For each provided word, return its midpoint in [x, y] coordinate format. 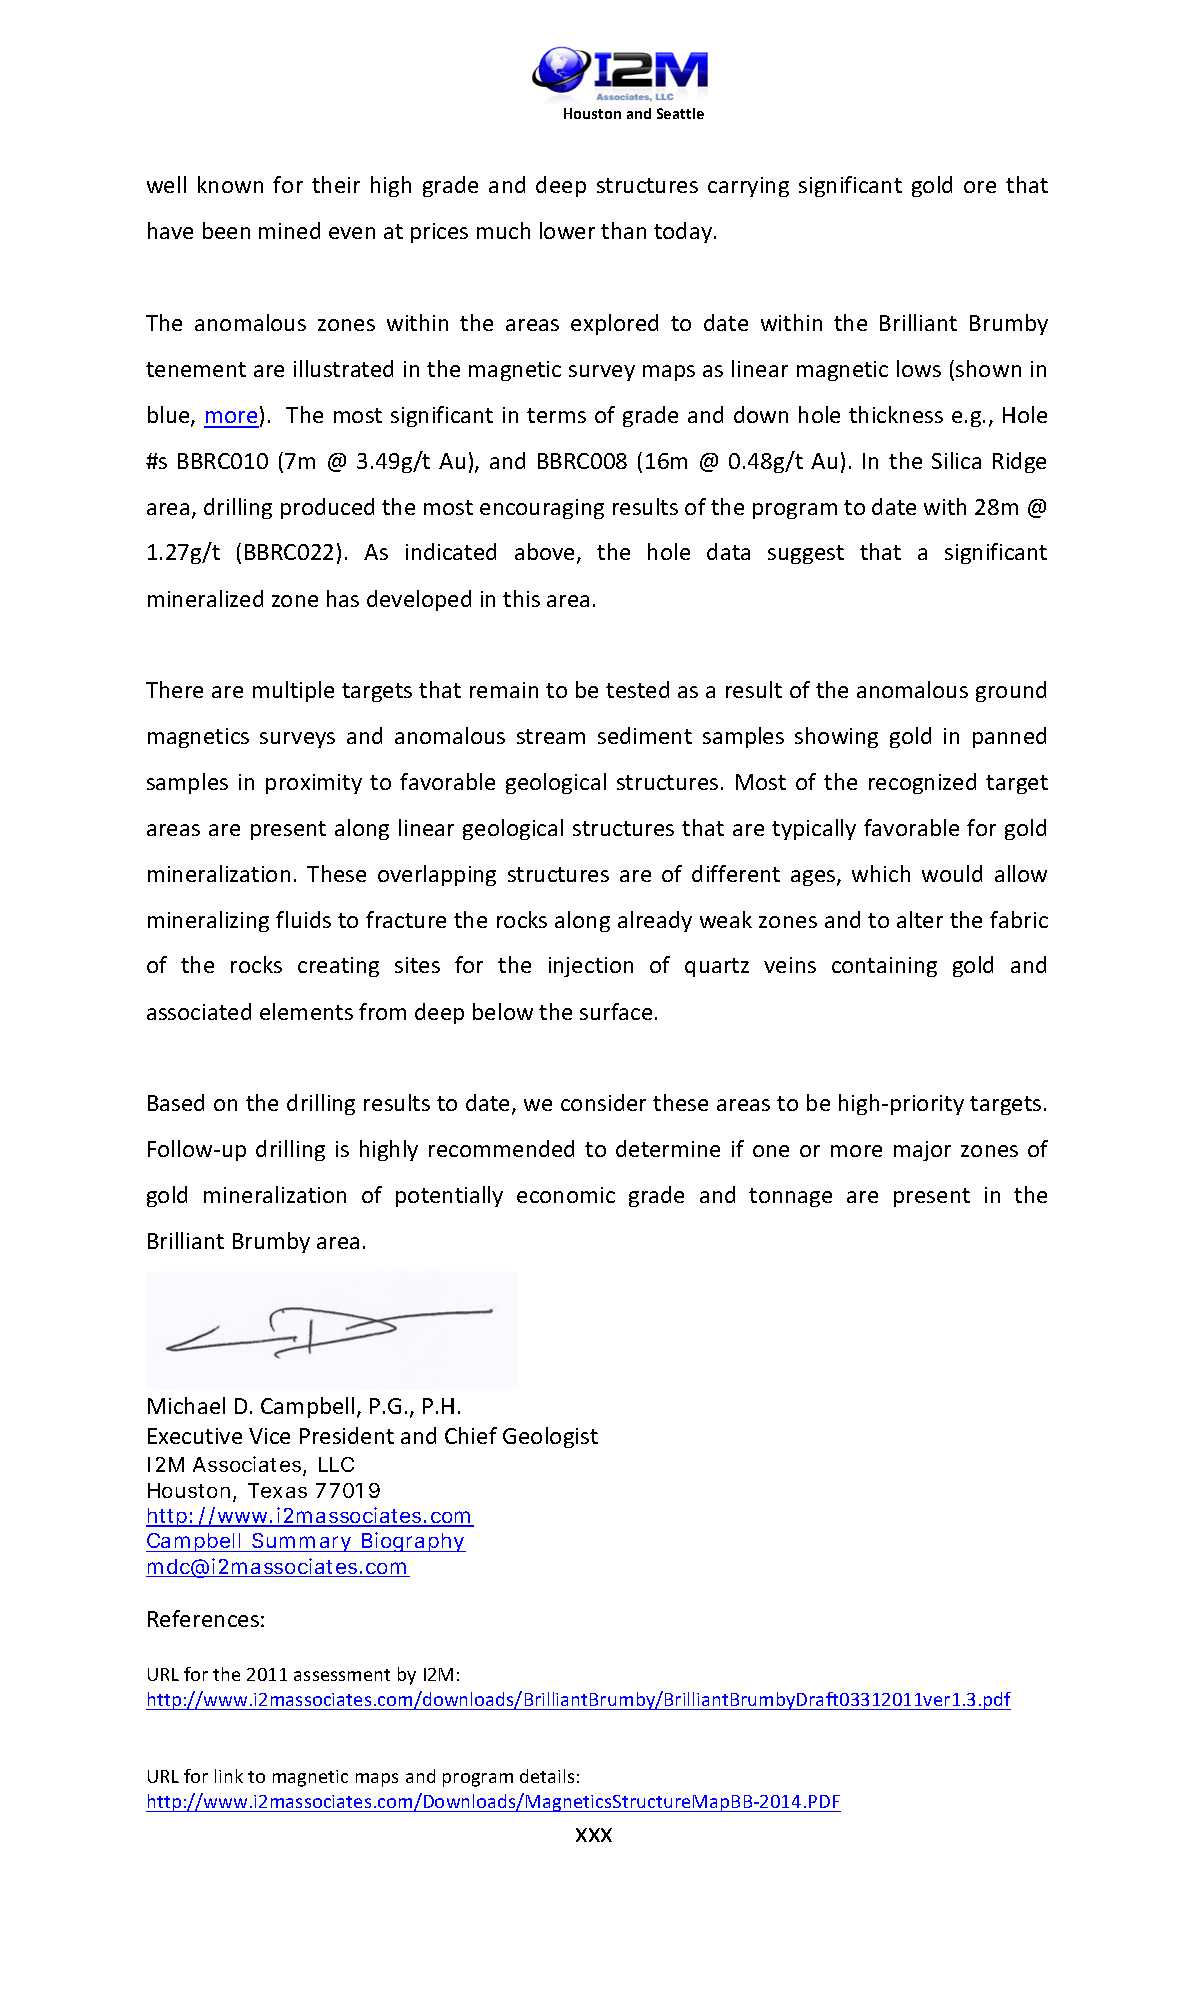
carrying [748, 187]
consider [603, 1102]
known [230, 184]
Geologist [550, 1437]
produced [327, 508]
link [229, 1776]
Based [176, 1102]
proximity [314, 784]
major [922, 1151]
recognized [922, 783]
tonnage [790, 1197]
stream [551, 736]
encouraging [542, 509]
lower [567, 230]
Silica [956, 460]
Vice [269, 1436]
